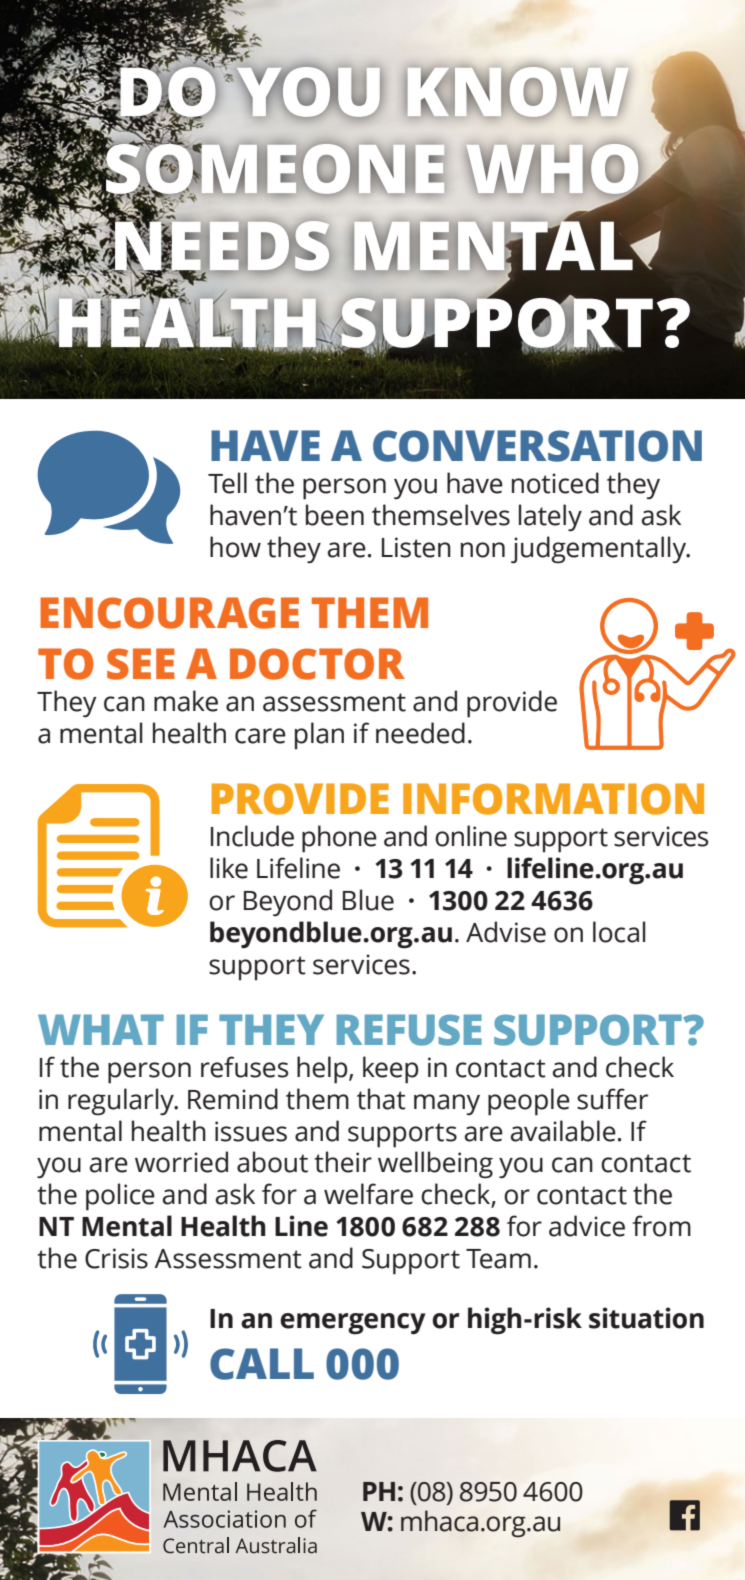  Describe the element at coordinates (555, 483) in the document. I see `noticed` at that location.
